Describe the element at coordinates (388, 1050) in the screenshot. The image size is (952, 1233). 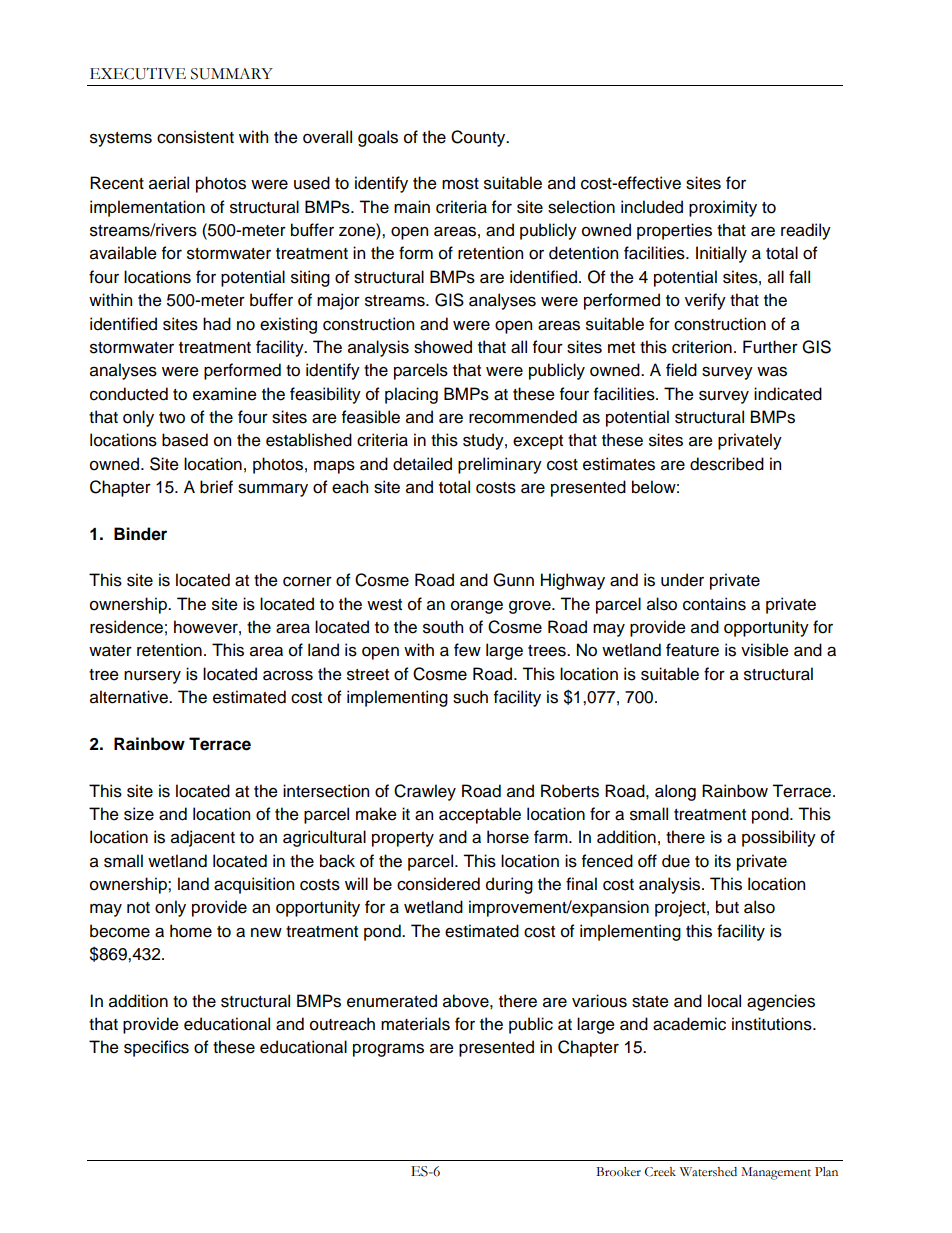
I see `programs` at that location.
